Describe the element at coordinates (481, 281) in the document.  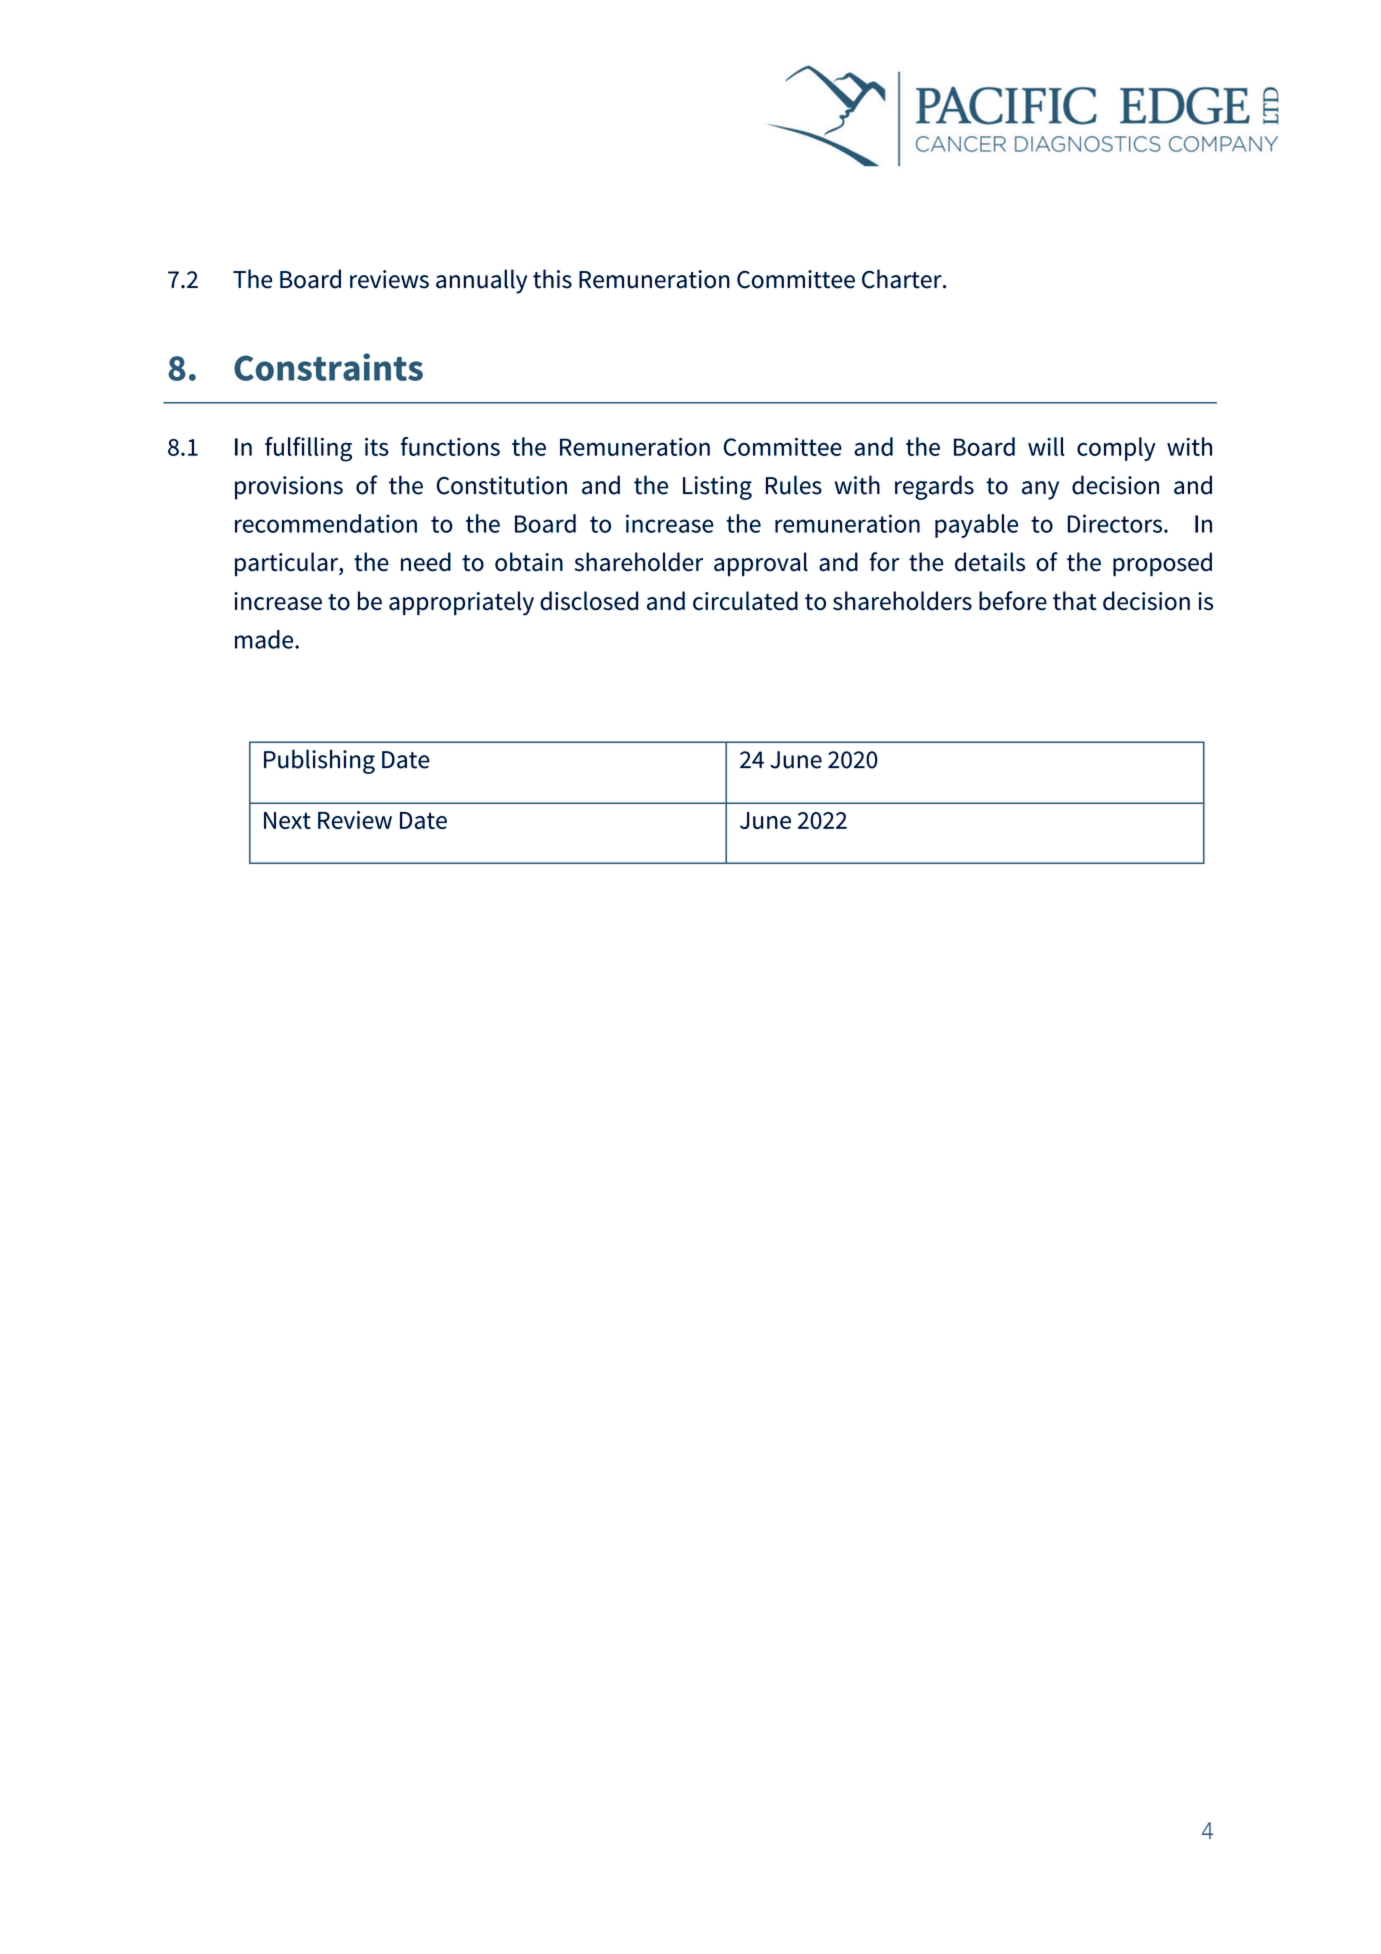
I see `annually` at that location.
